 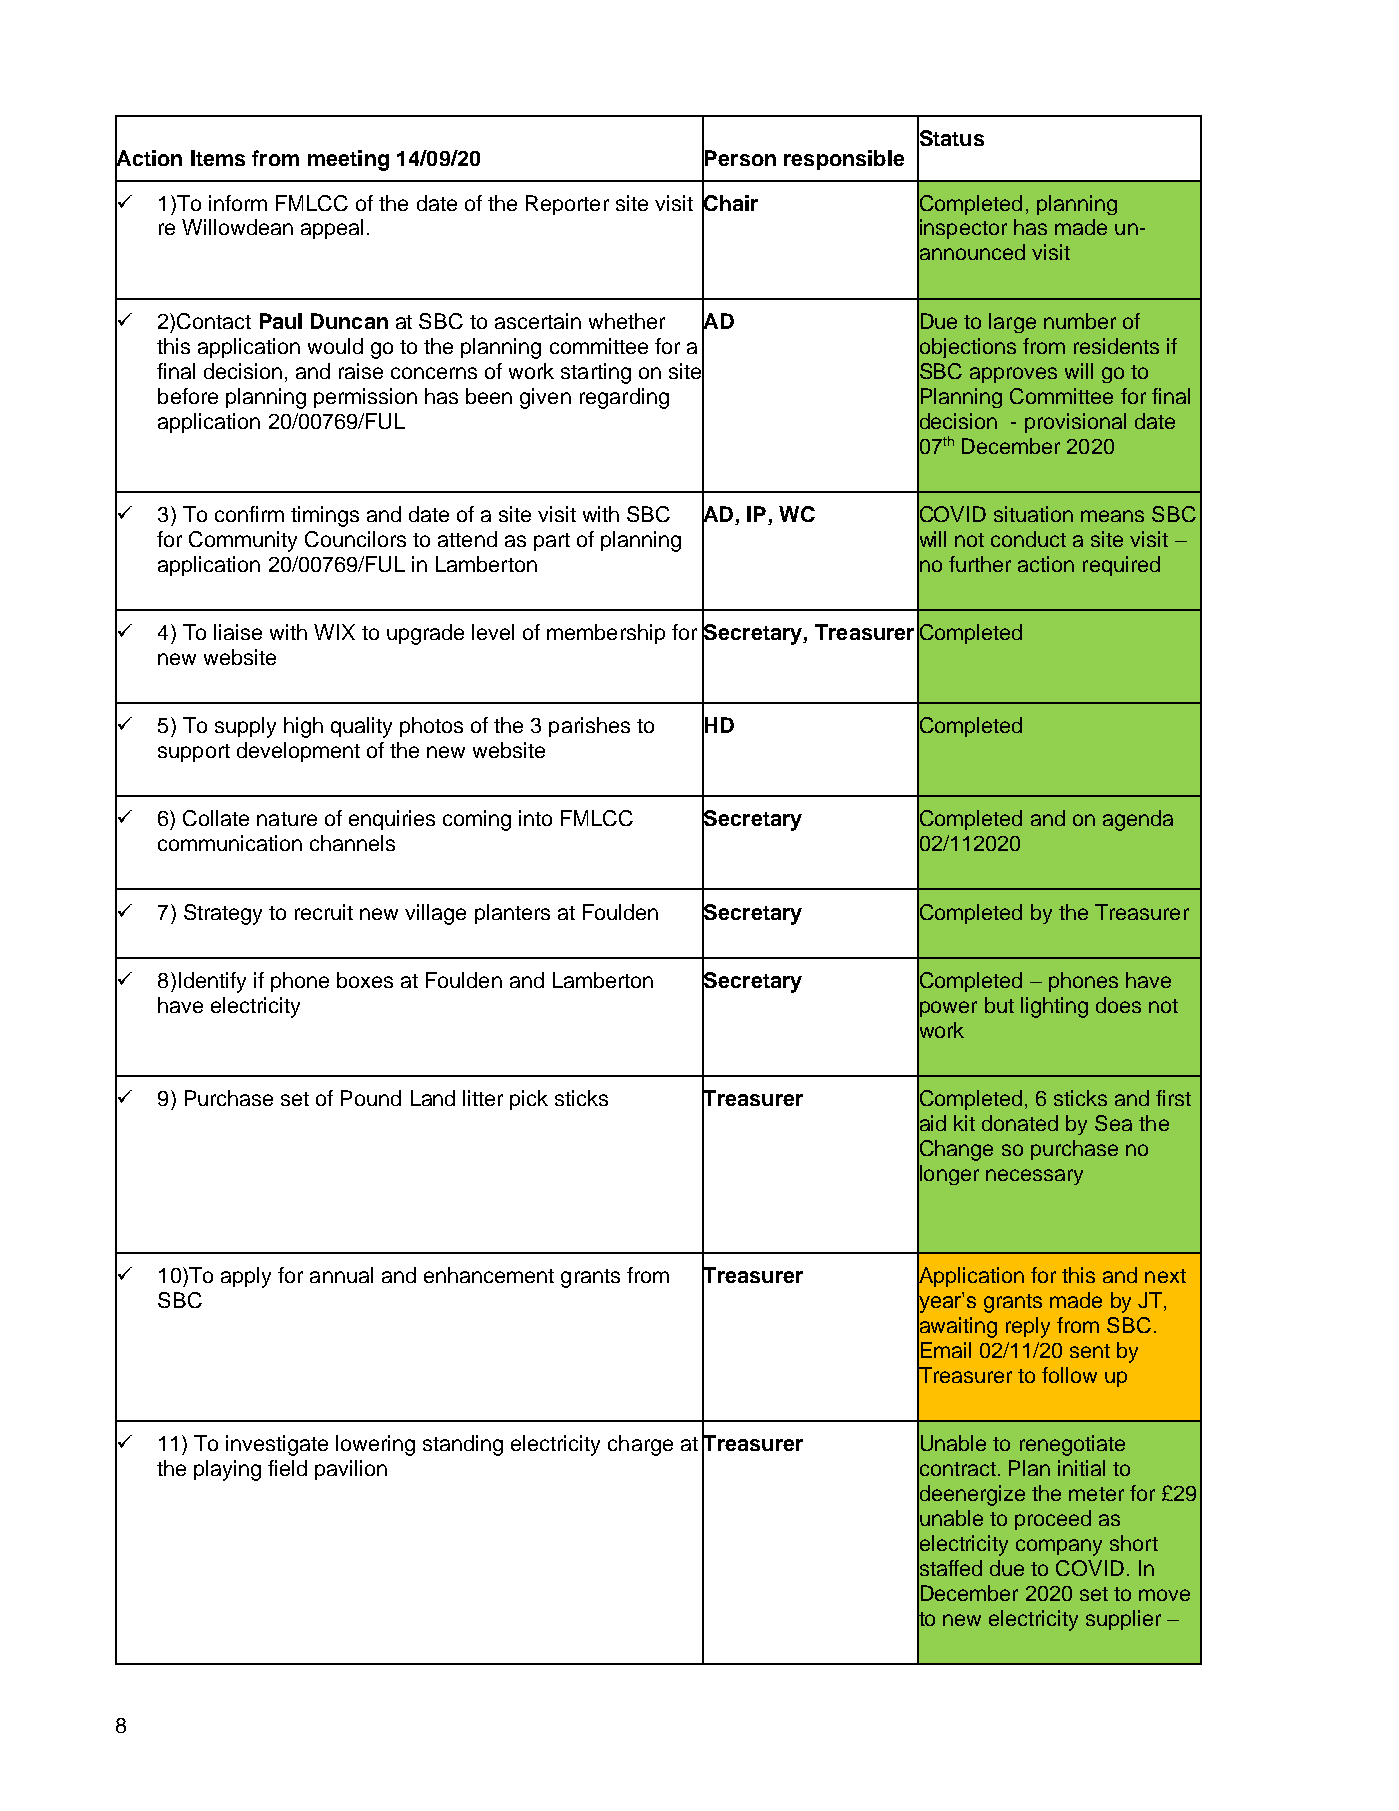 What do you see at coordinates (640, 1445) in the image?
I see `charge` at bounding box center [640, 1445].
